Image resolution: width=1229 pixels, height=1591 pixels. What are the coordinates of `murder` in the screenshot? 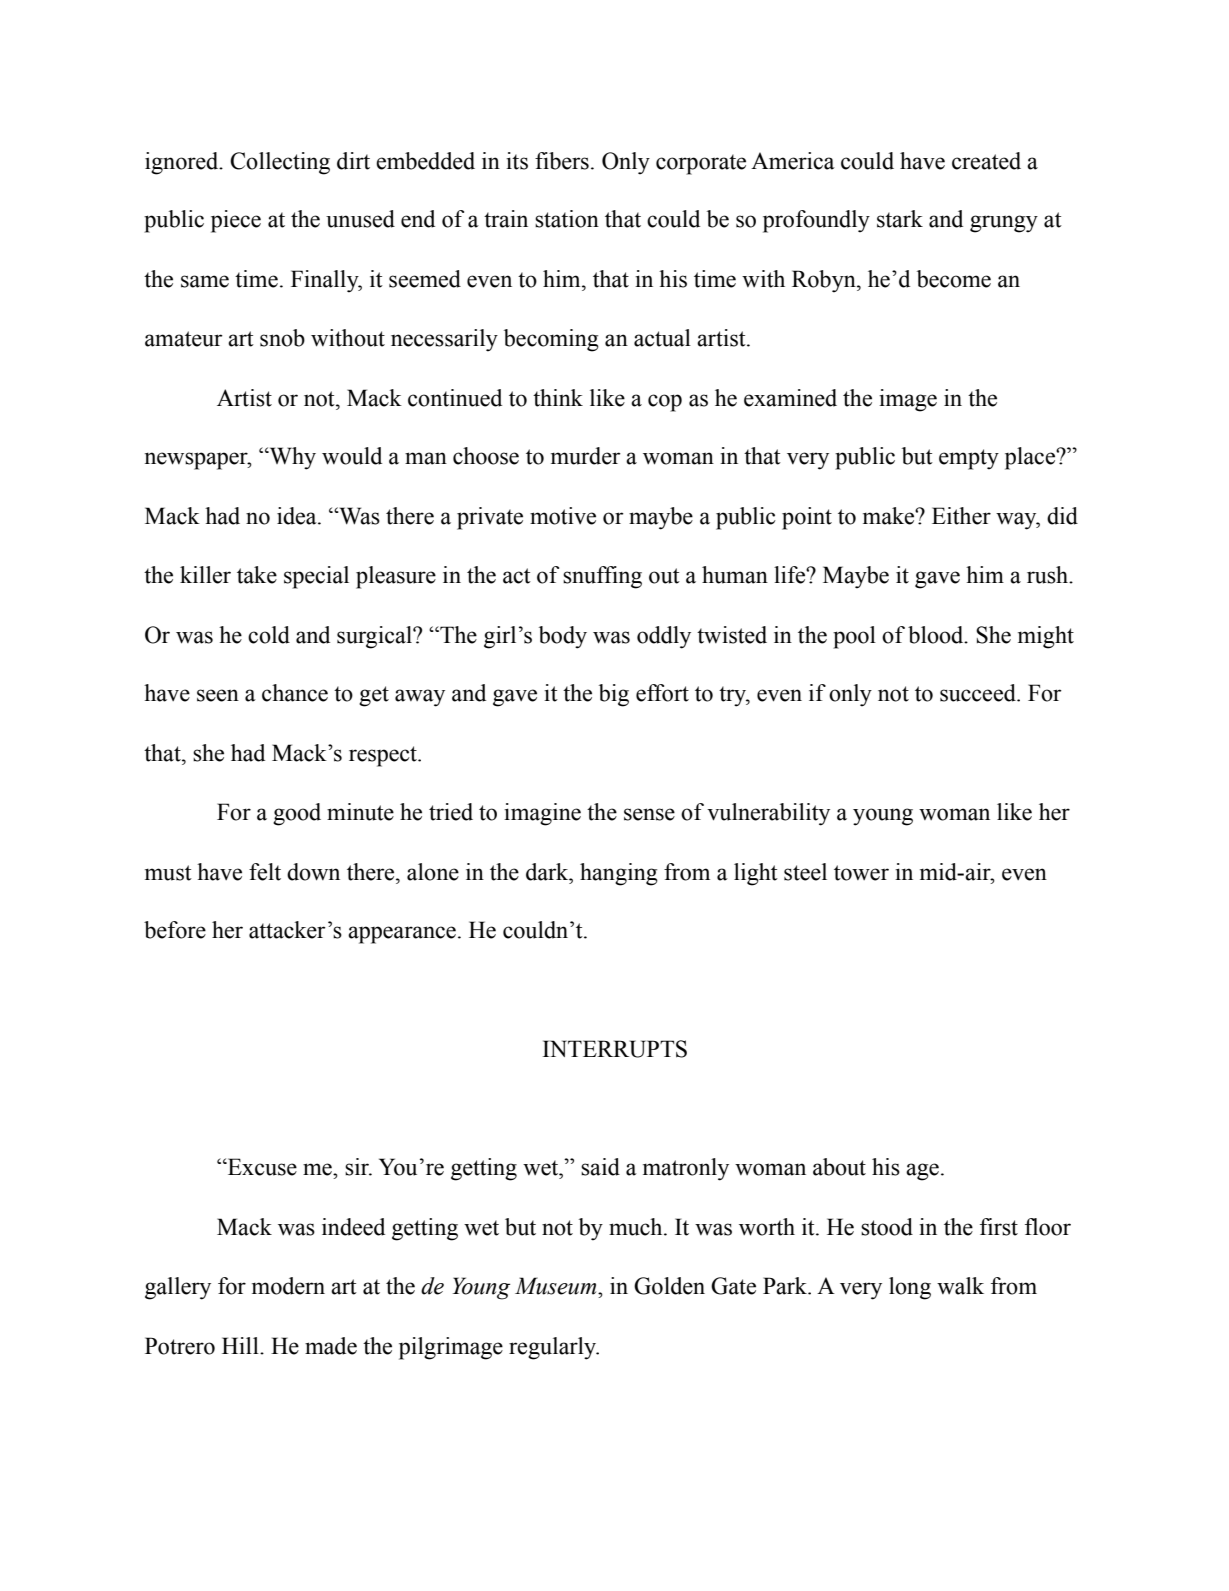 It's located at (586, 456).
